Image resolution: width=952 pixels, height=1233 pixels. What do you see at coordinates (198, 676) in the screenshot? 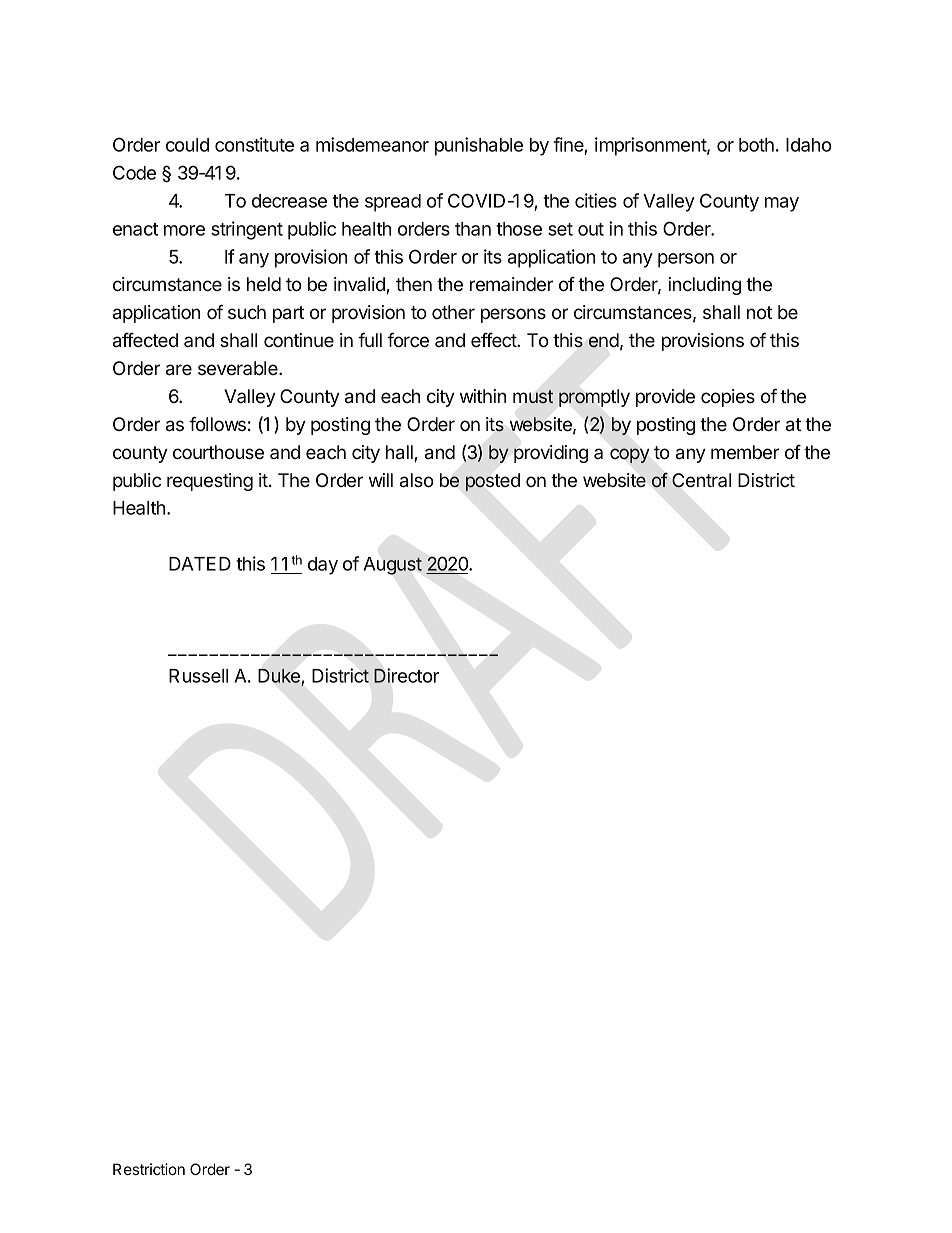
I see `Russell` at bounding box center [198, 676].
